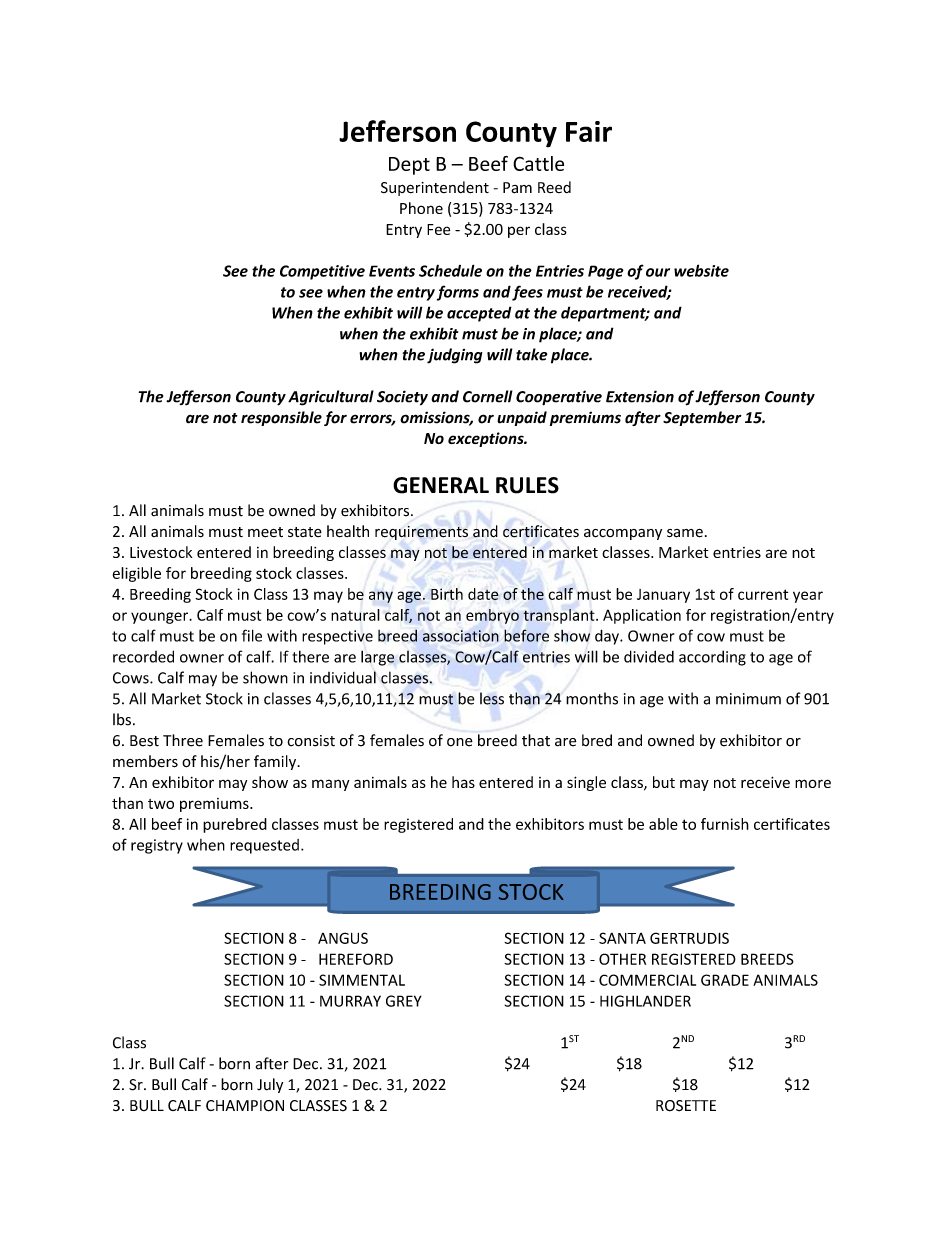  What do you see at coordinates (245, 1106) in the screenshot?
I see `CHAMPION` at bounding box center [245, 1106].
